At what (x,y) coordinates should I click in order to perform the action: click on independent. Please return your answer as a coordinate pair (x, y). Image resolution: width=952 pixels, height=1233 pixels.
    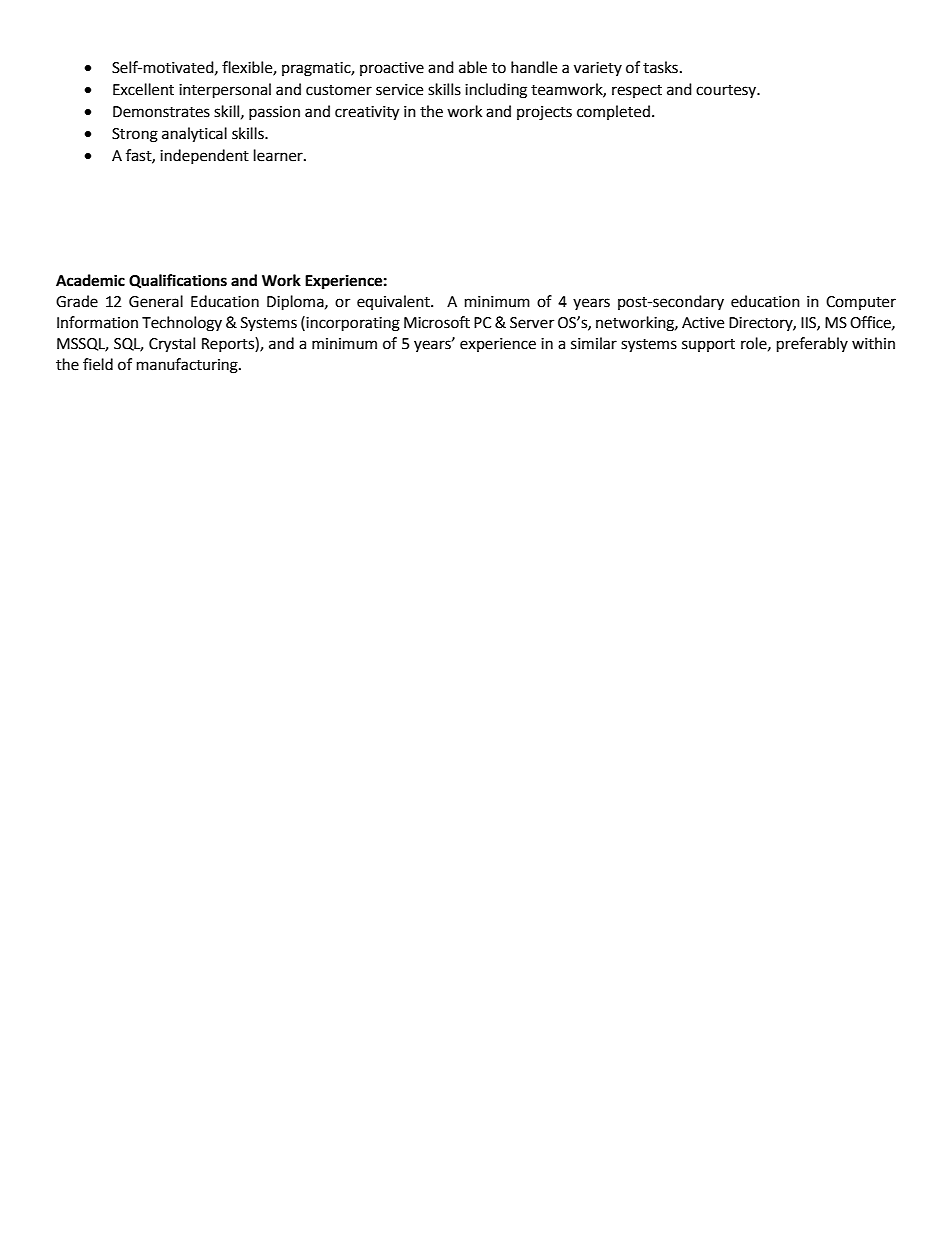
    Looking at the image, I should click on (204, 156).
